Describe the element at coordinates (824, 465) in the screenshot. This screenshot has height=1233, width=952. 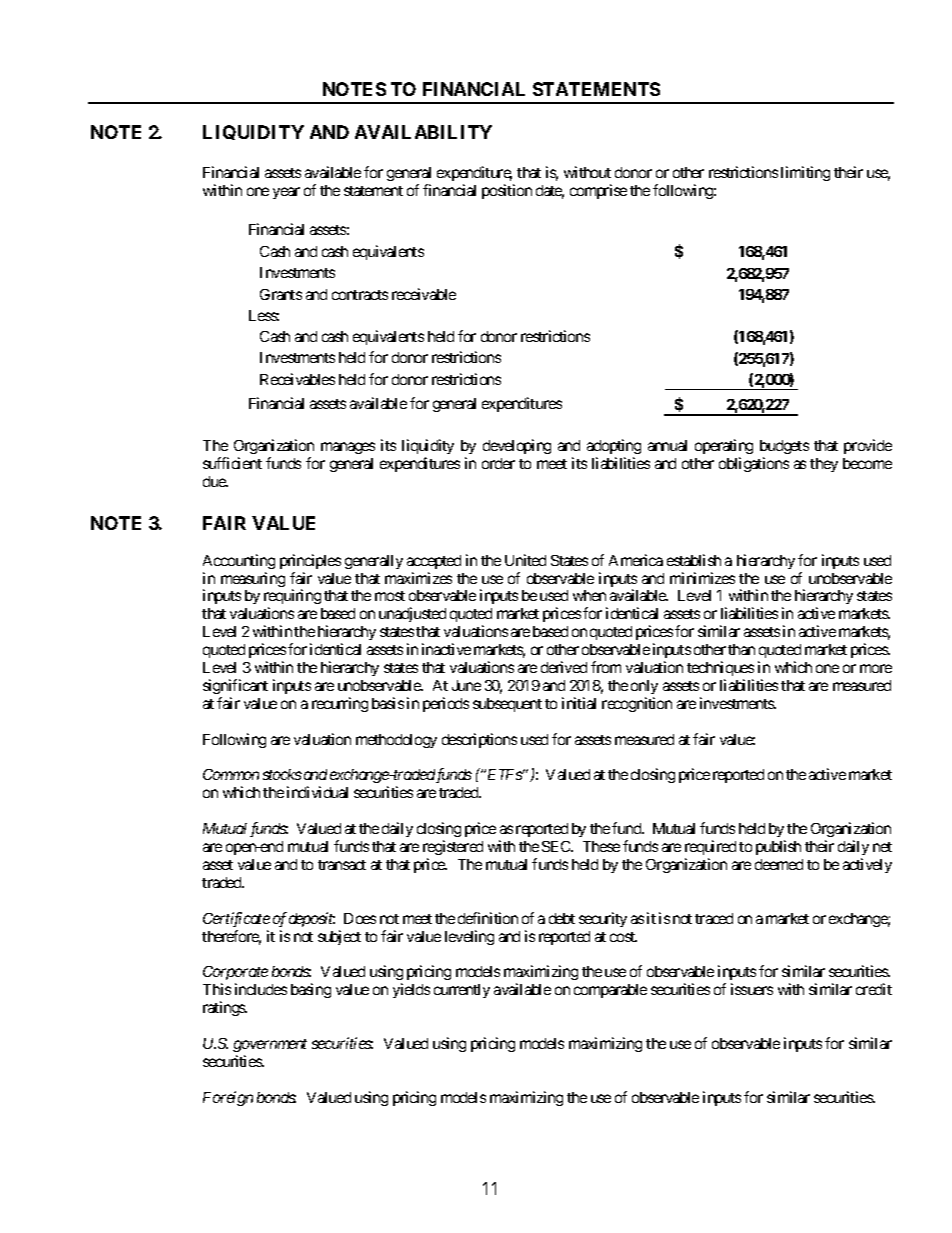
I see `they` at that location.
